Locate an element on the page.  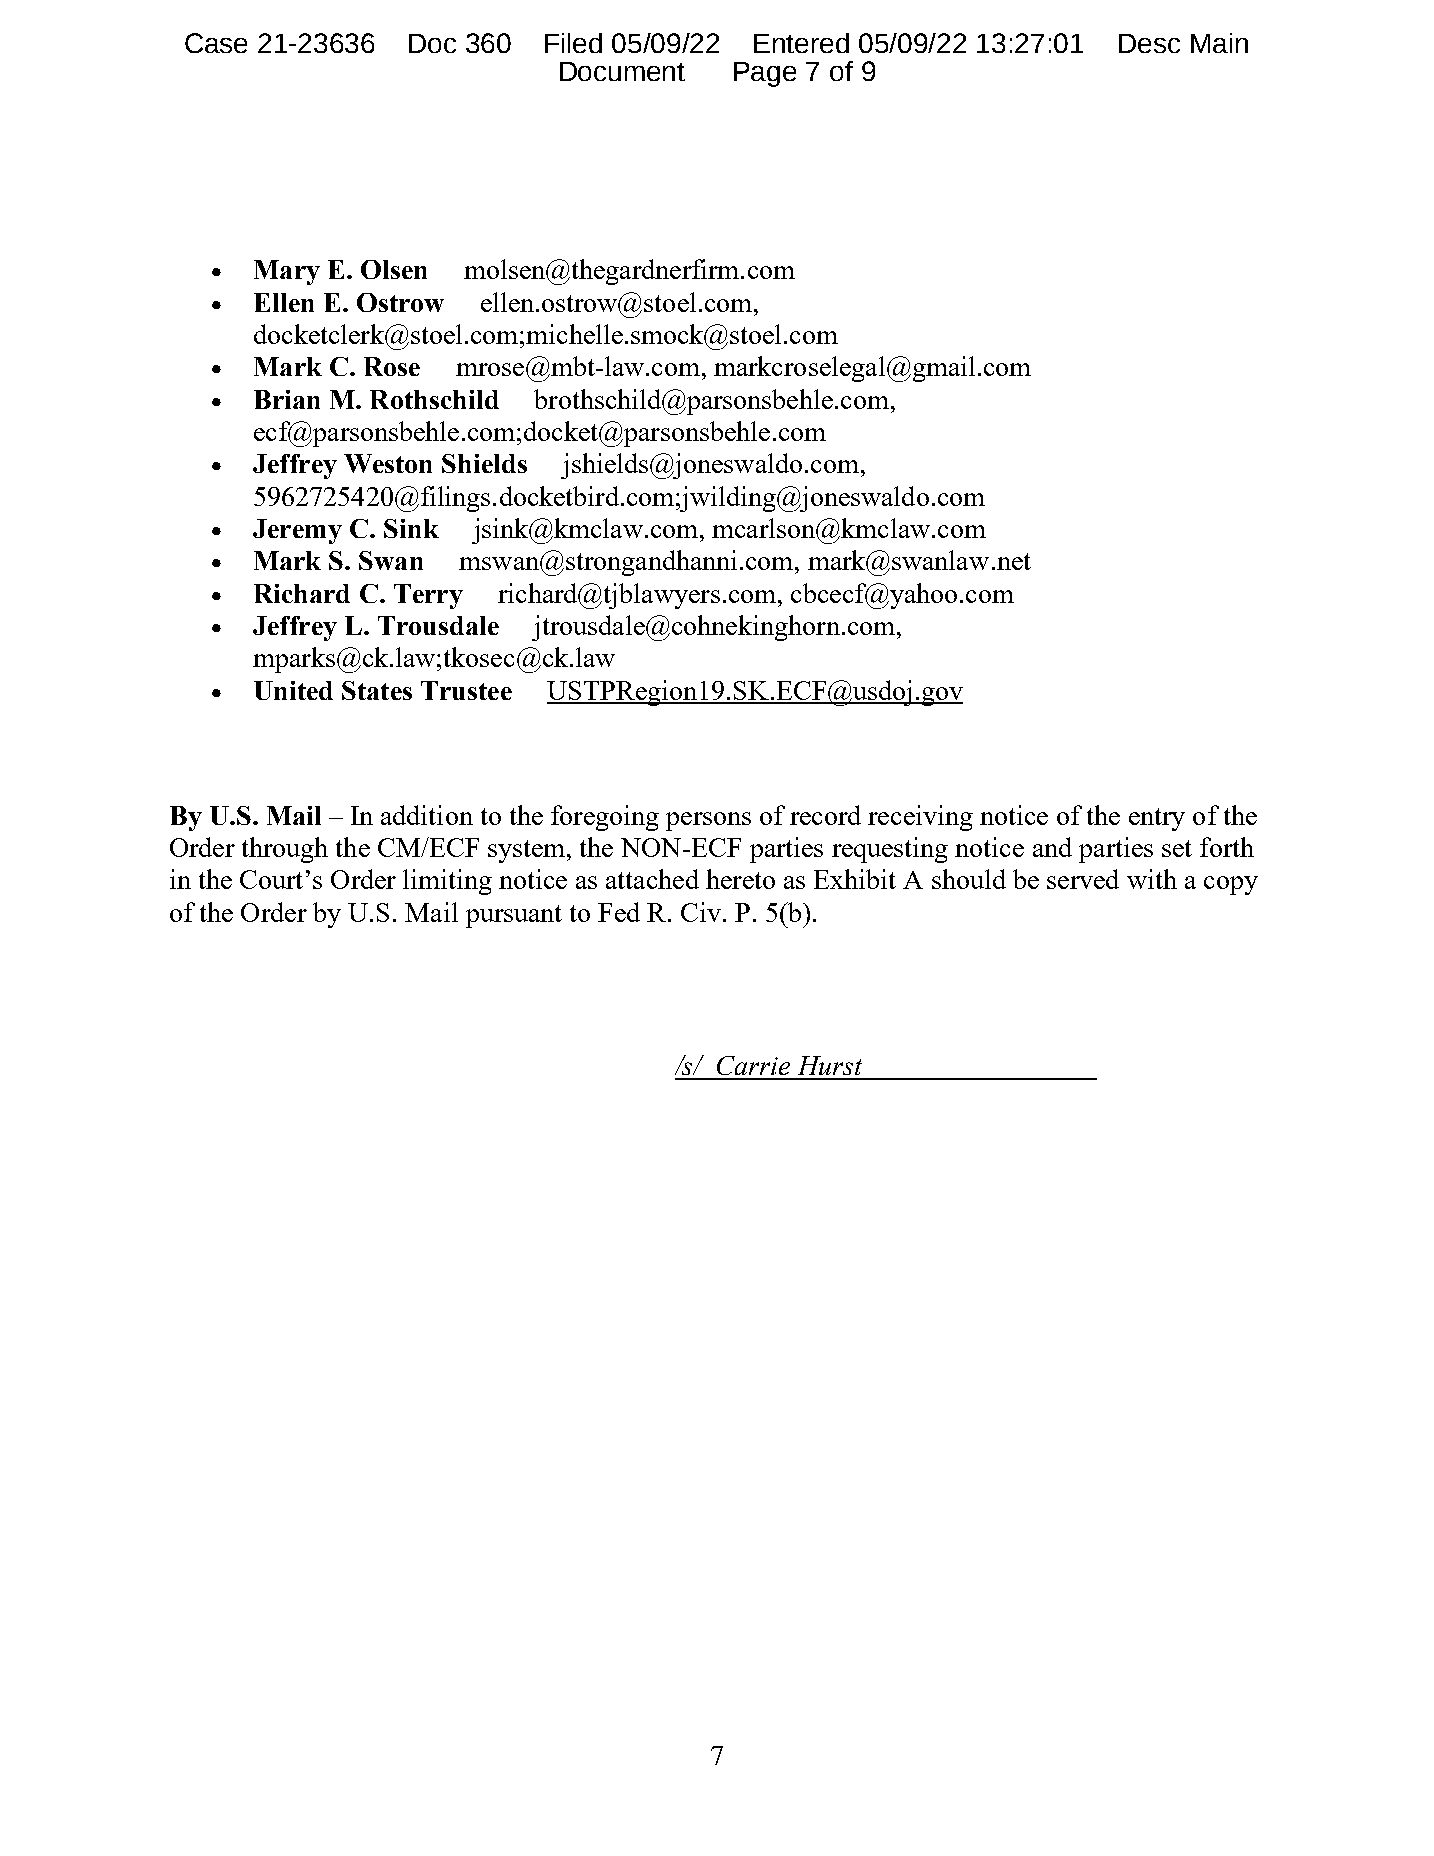
Terry is located at coordinates (428, 596).
